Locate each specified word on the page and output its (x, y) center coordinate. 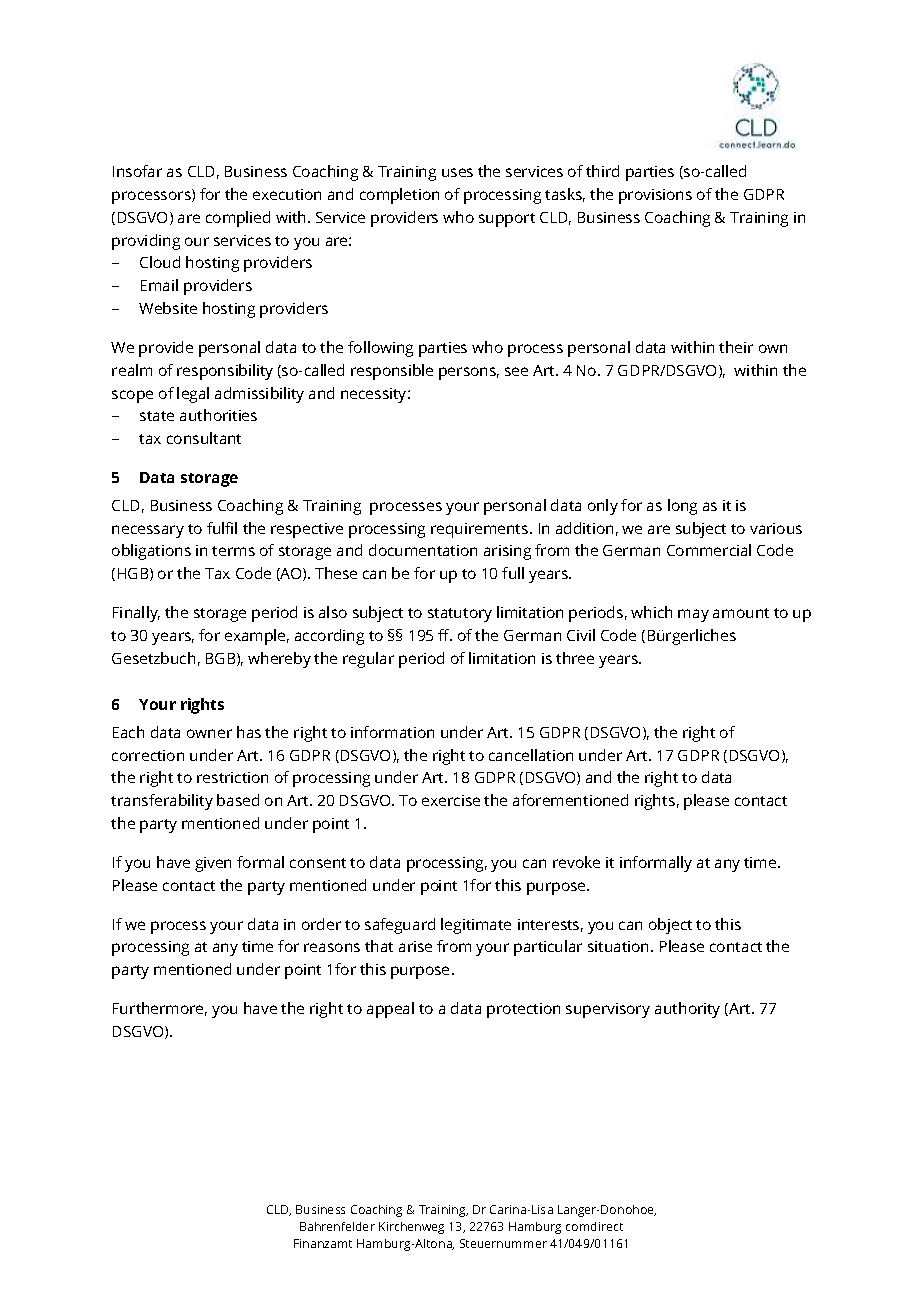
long (682, 507)
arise (415, 946)
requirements (481, 530)
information (392, 732)
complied (238, 219)
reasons (332, 947)
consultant (204, 438)
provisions (655, 196)
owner (209, 733)
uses (457, 172)
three (575, 658)
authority (687, 1010)
